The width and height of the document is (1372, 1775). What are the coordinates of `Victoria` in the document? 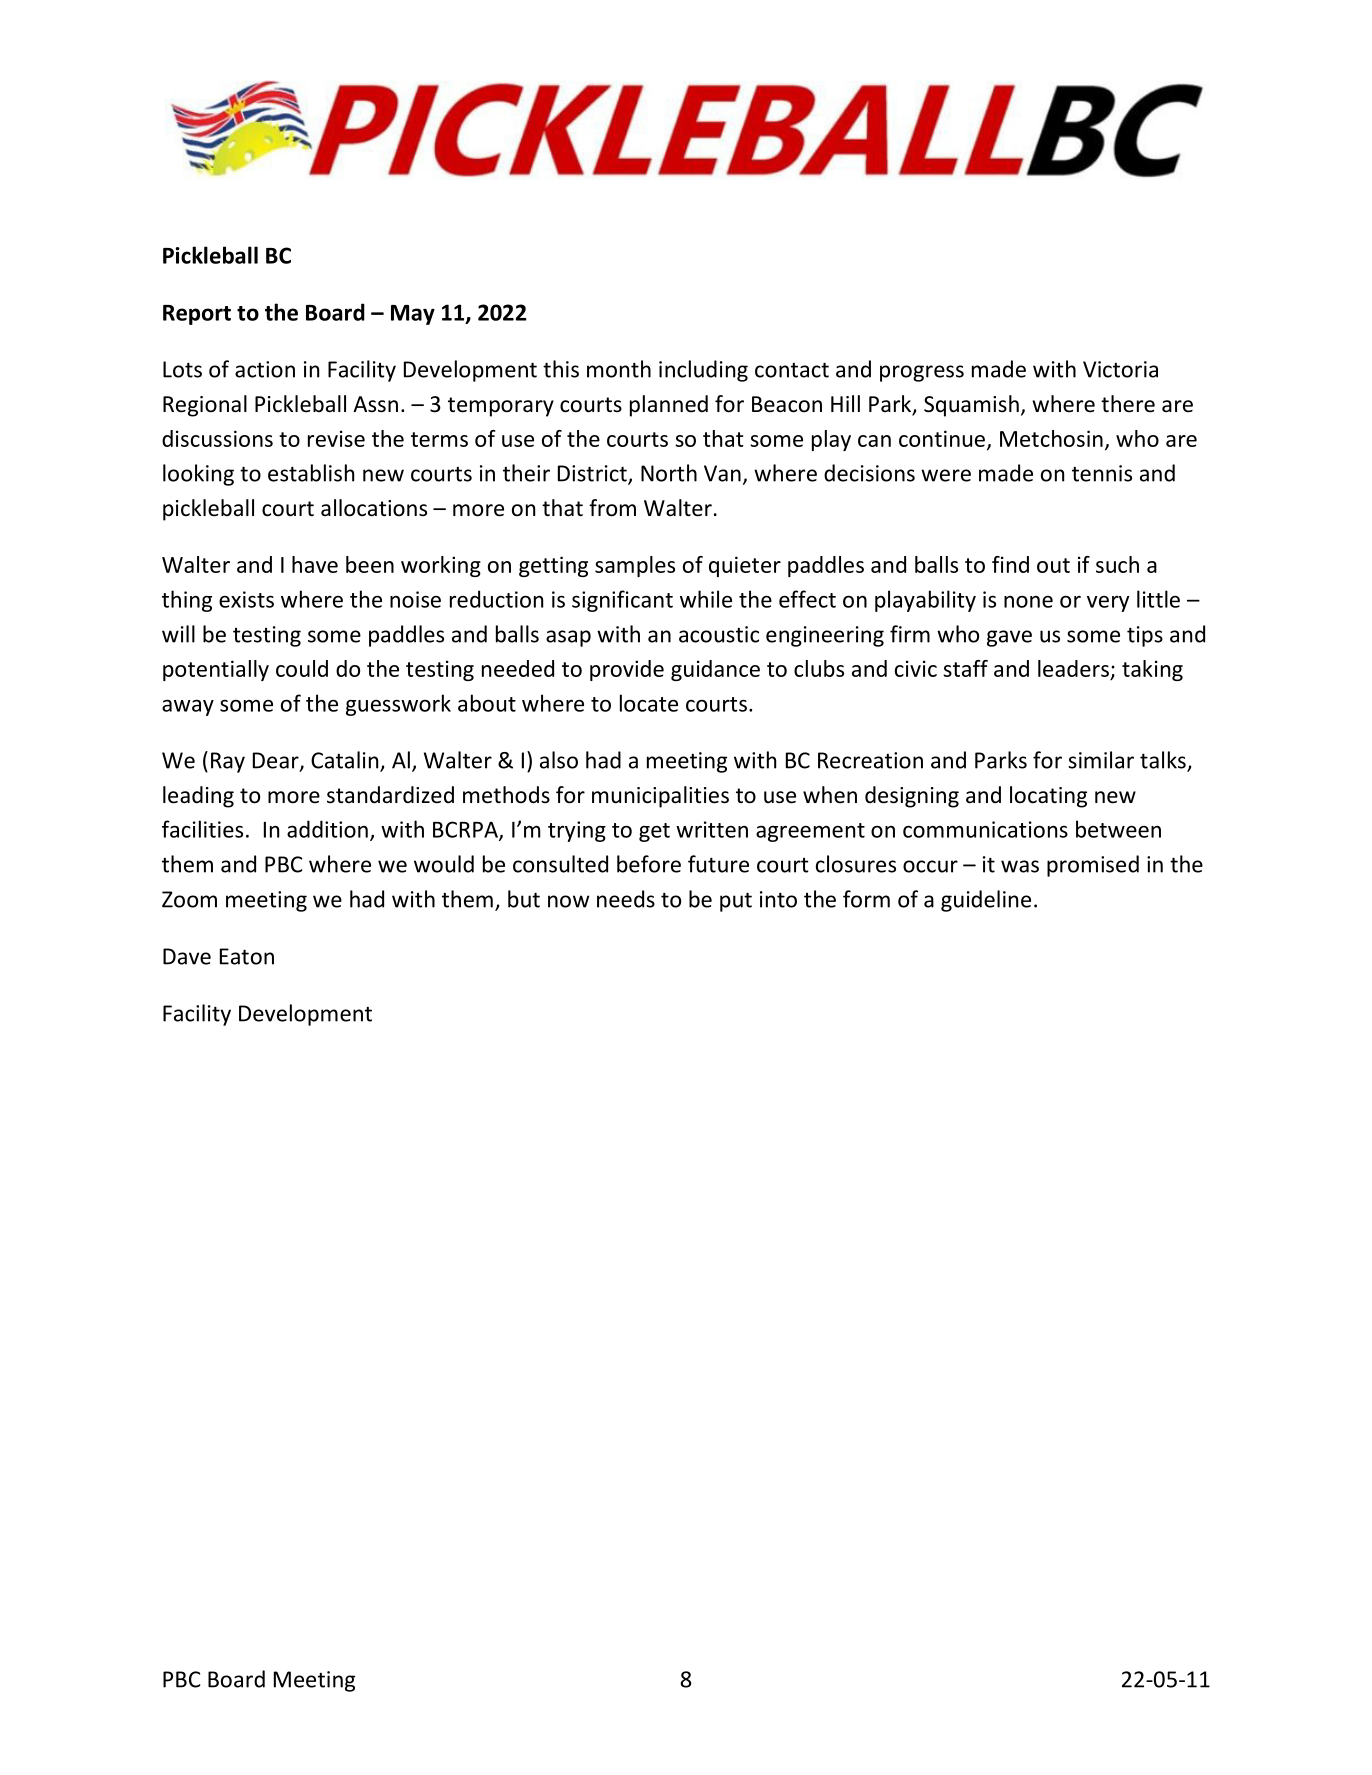 It's located at (1120, 369).
